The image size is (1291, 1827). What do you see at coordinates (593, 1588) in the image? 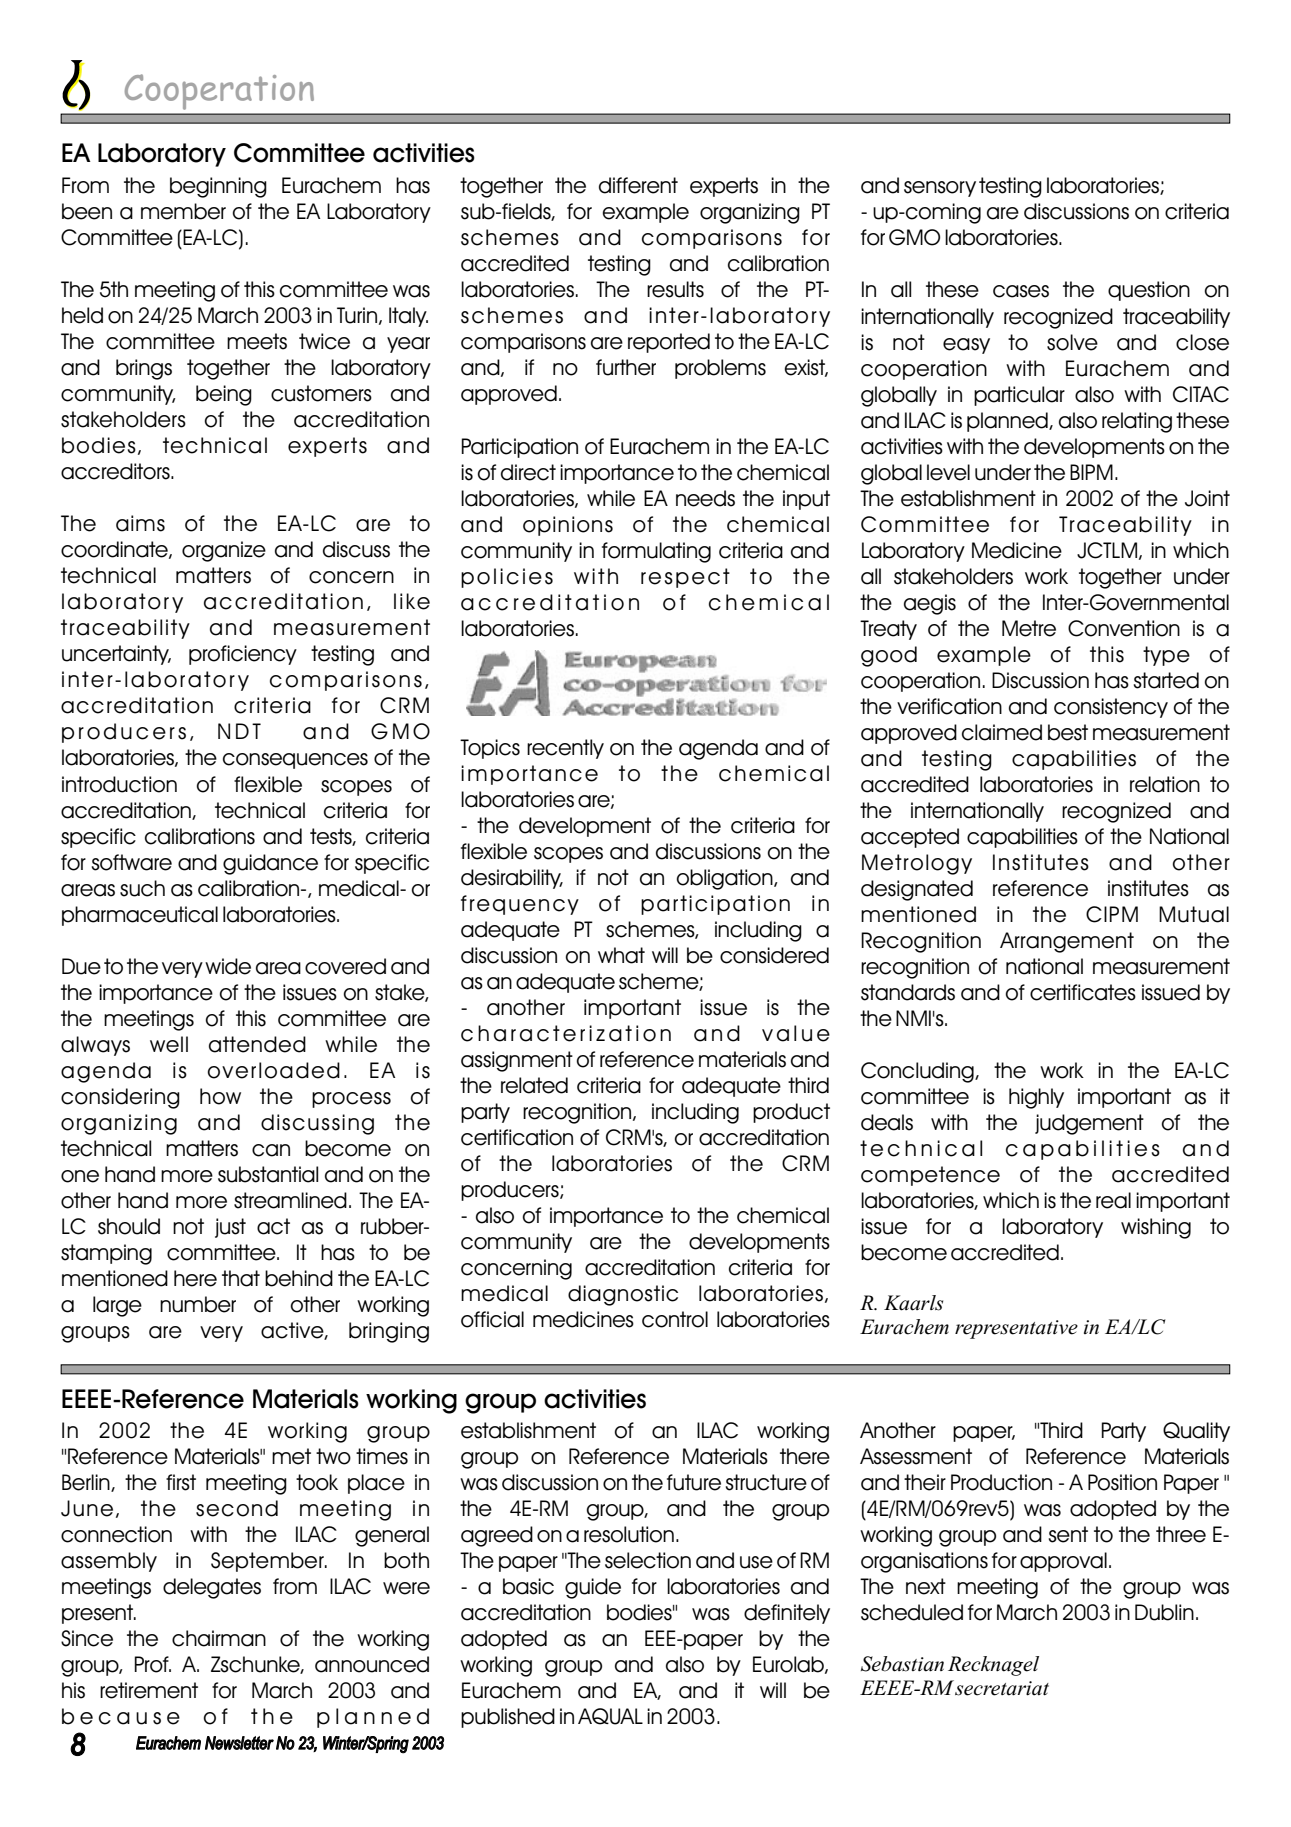
I see `guide` at bounding box center [593, 1588].
